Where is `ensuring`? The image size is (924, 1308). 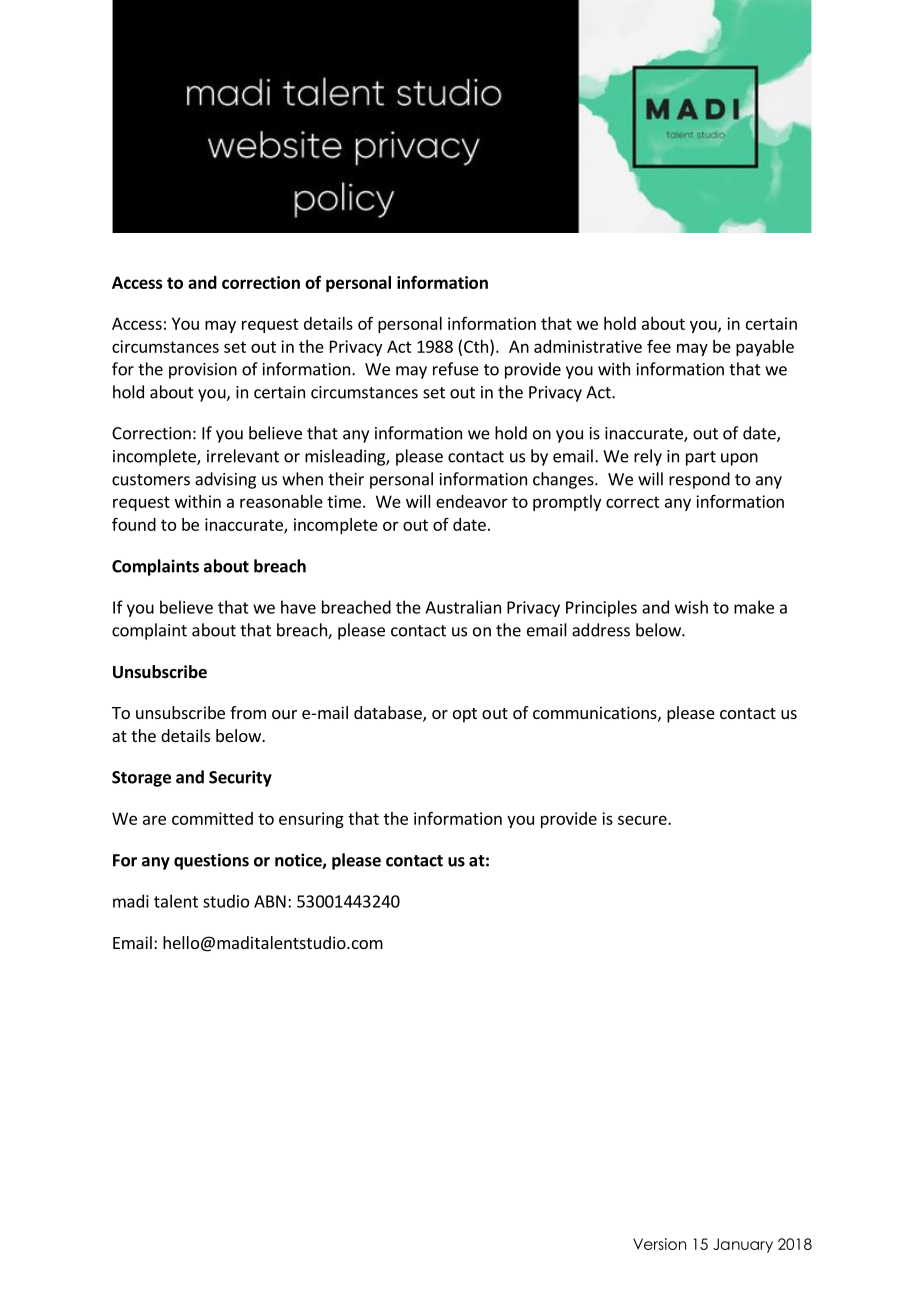 ensuring is located at coordinates (311, 820).
